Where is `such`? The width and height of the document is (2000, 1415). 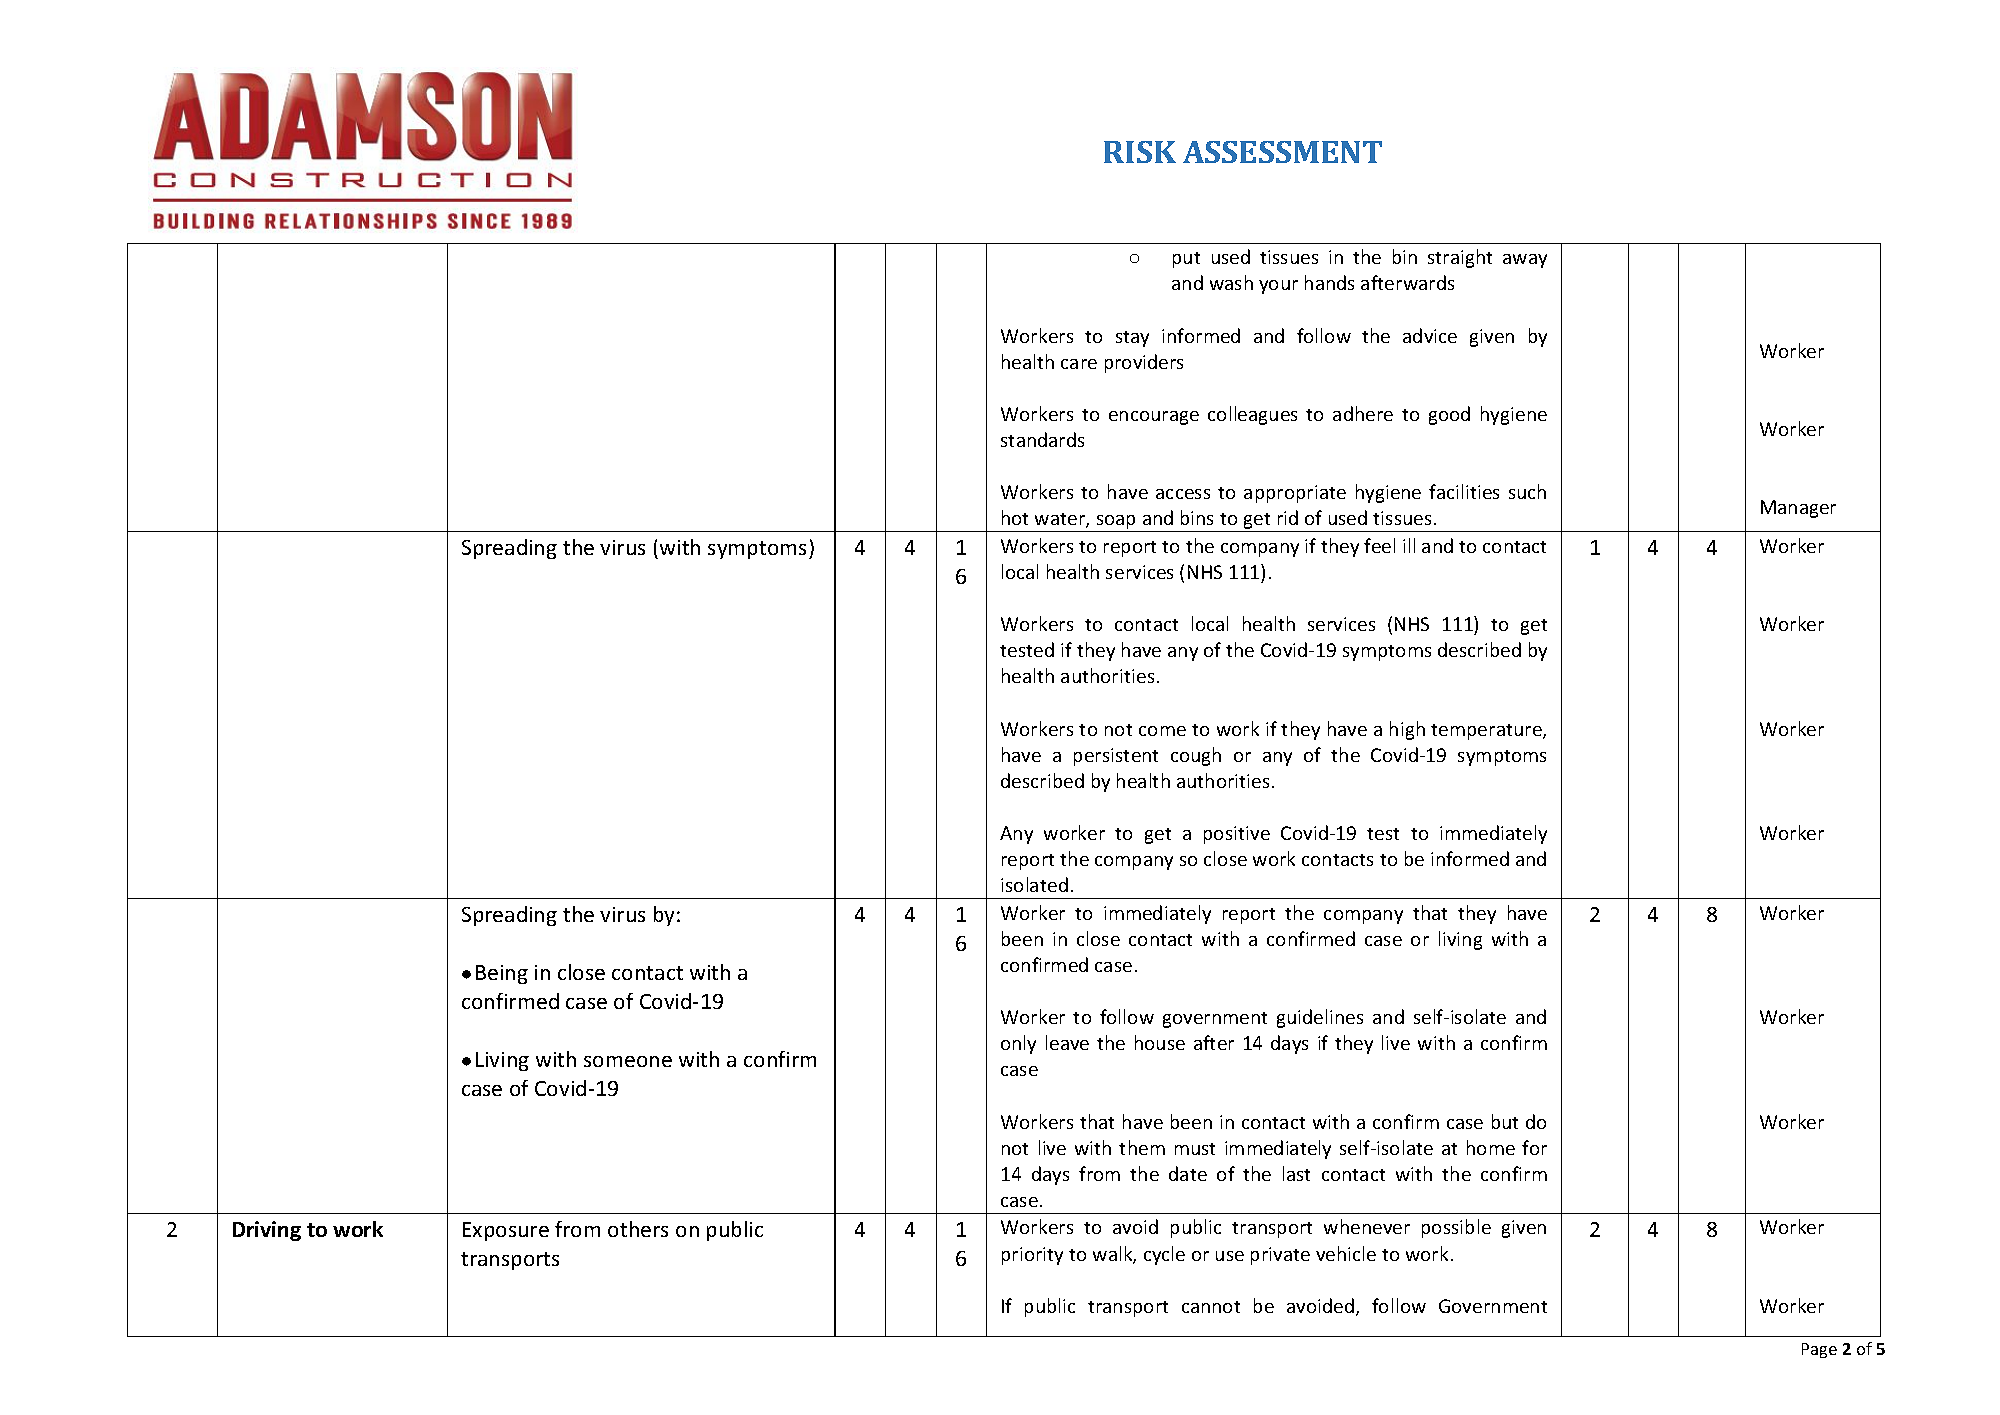
such is located at coordinates (1527, 491).
